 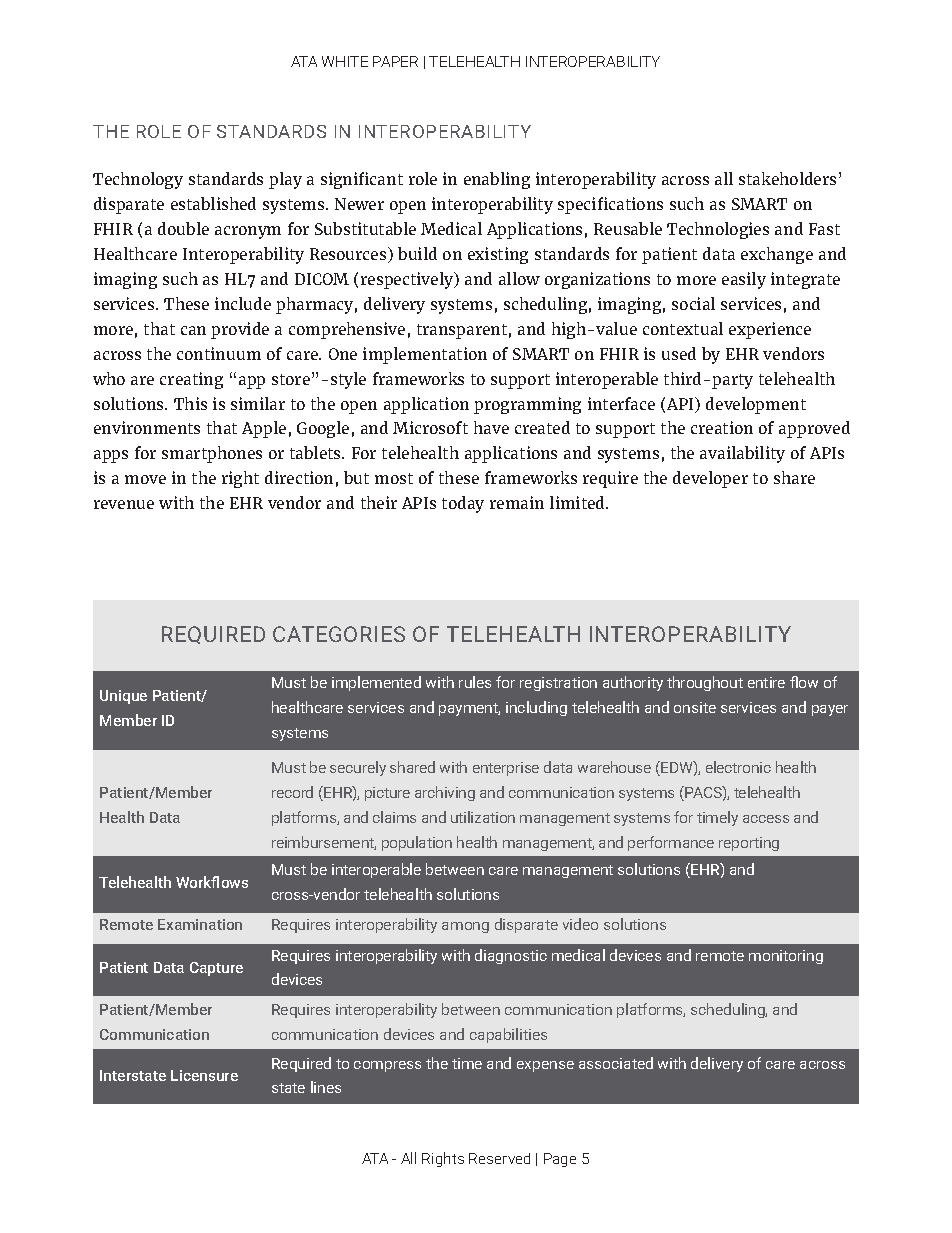 I want to click on record, so click(x=292, y=792).
